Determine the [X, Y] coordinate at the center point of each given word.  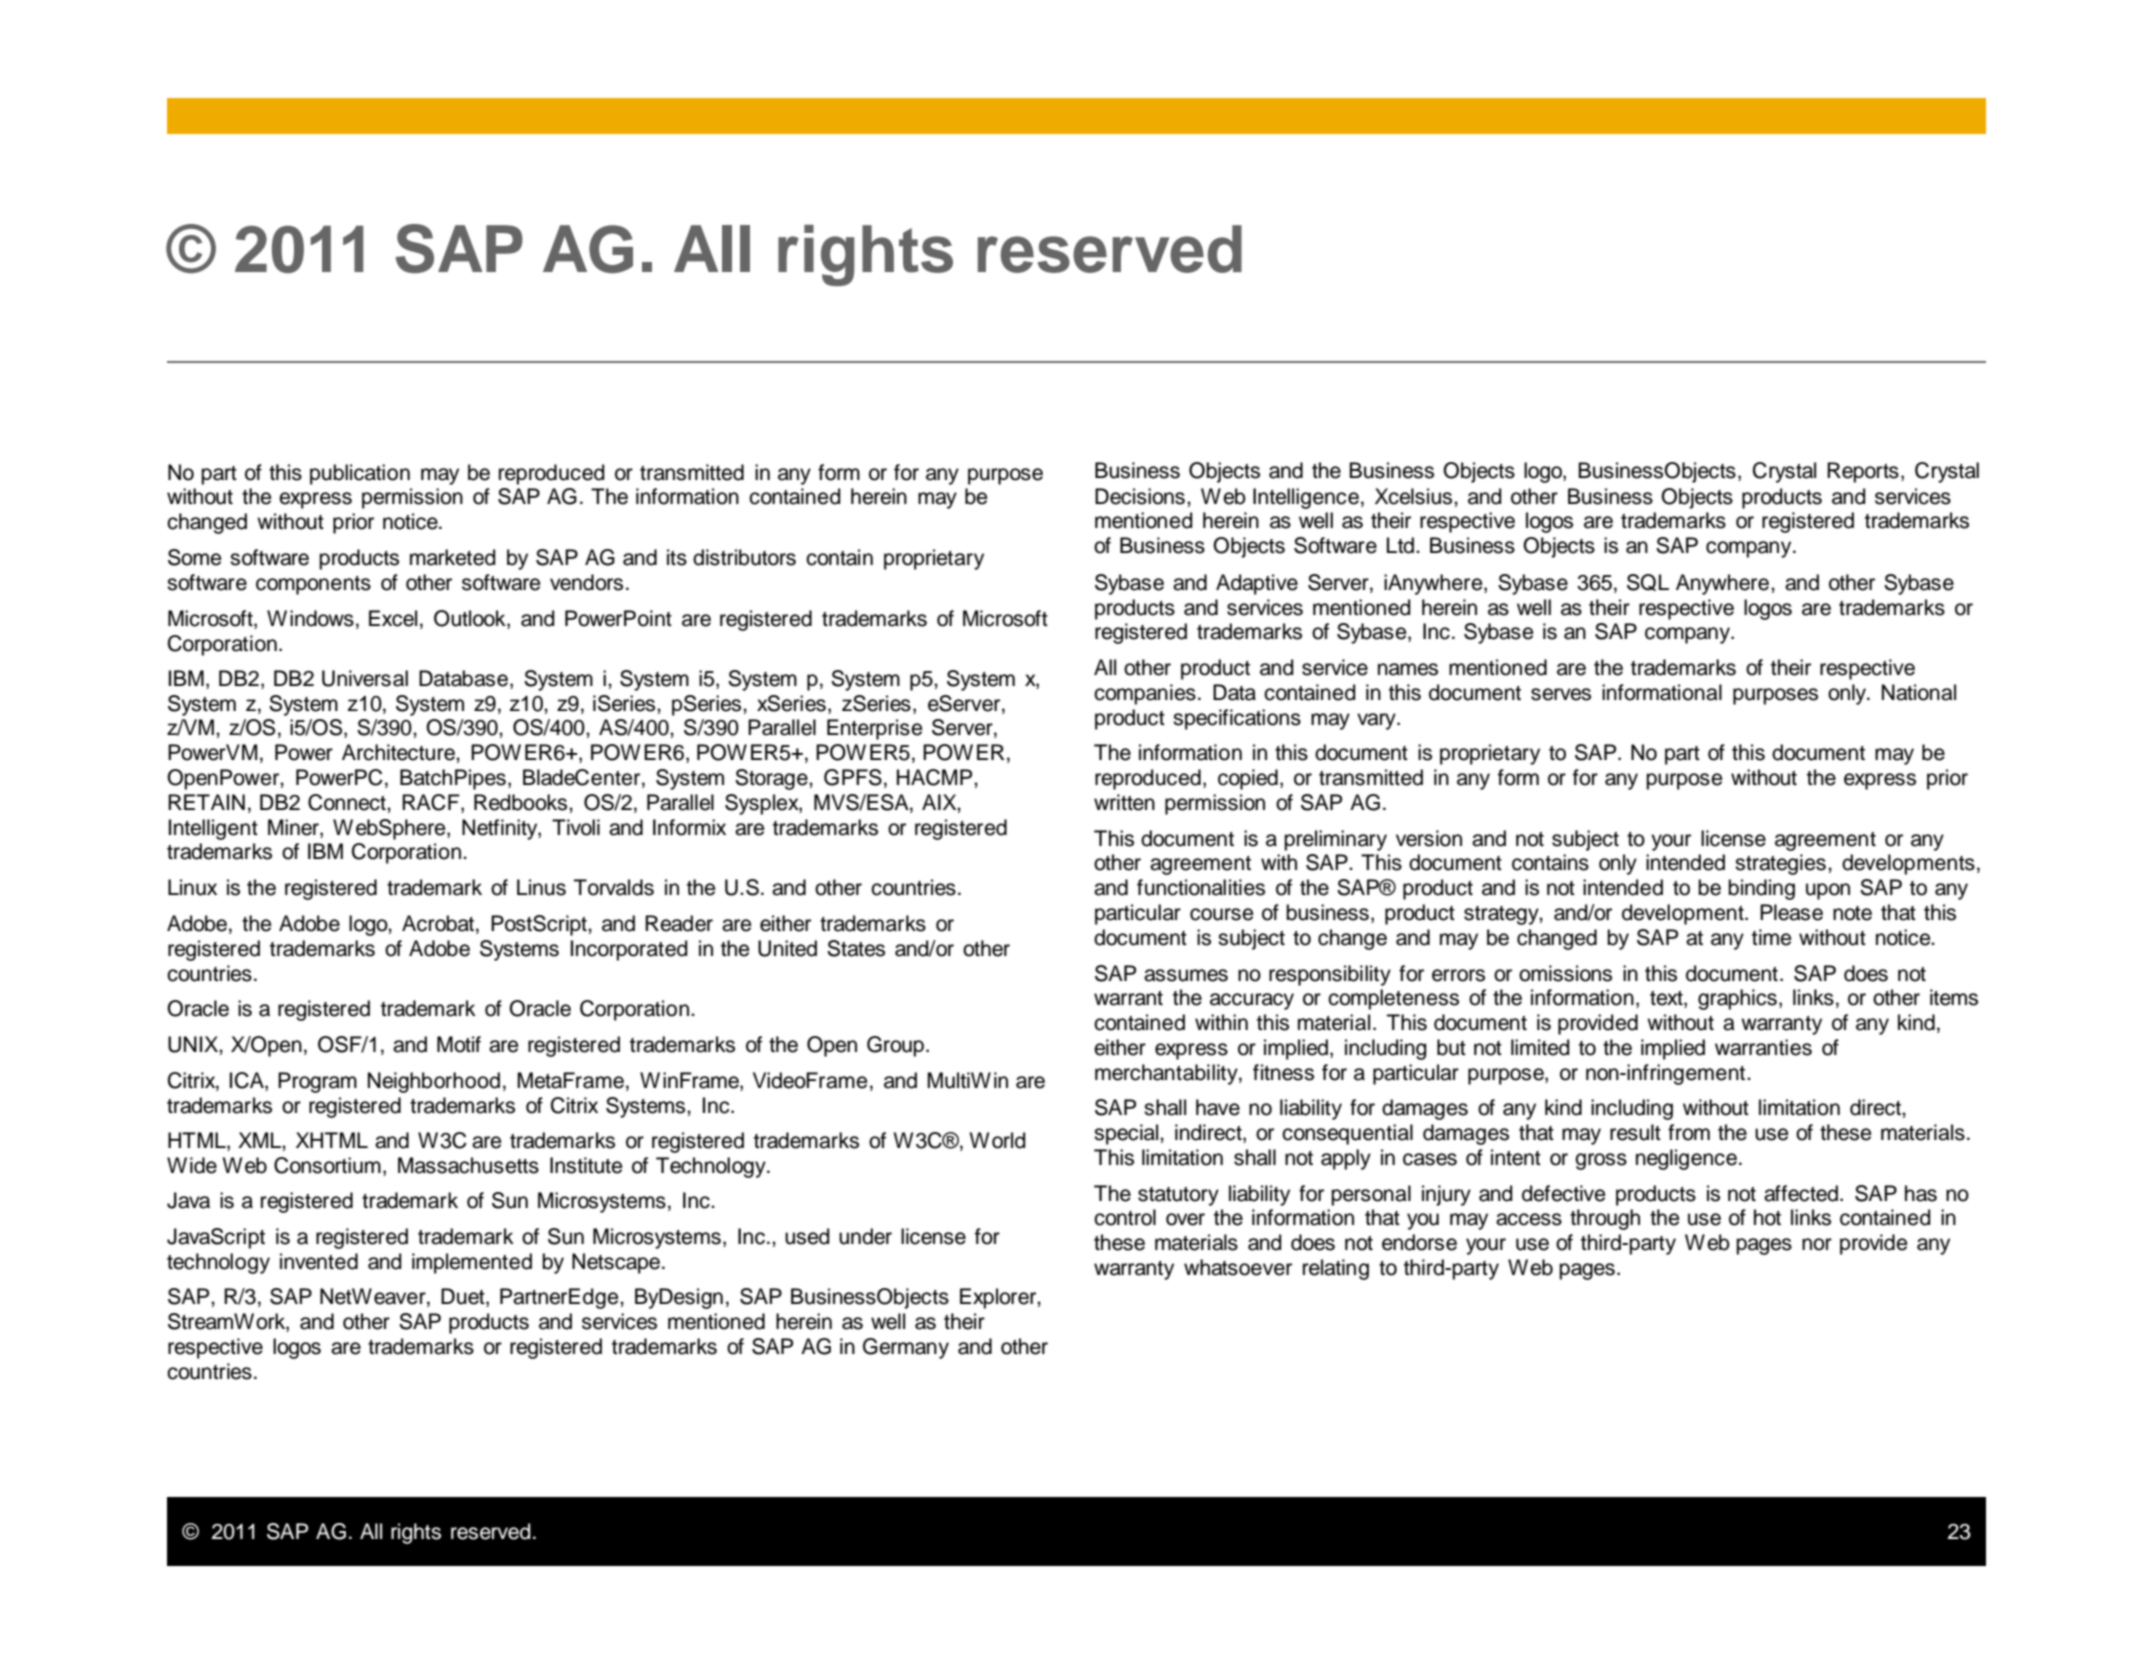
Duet [464, 1297]
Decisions [1140, 496]
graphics [1737, 999]
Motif [459, 1044]
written [1124, 802]
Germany [906, 1348]
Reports [1863, 472]
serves [1561, 694]
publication [360, 474]
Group [897, 1046]
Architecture [399, 752]
